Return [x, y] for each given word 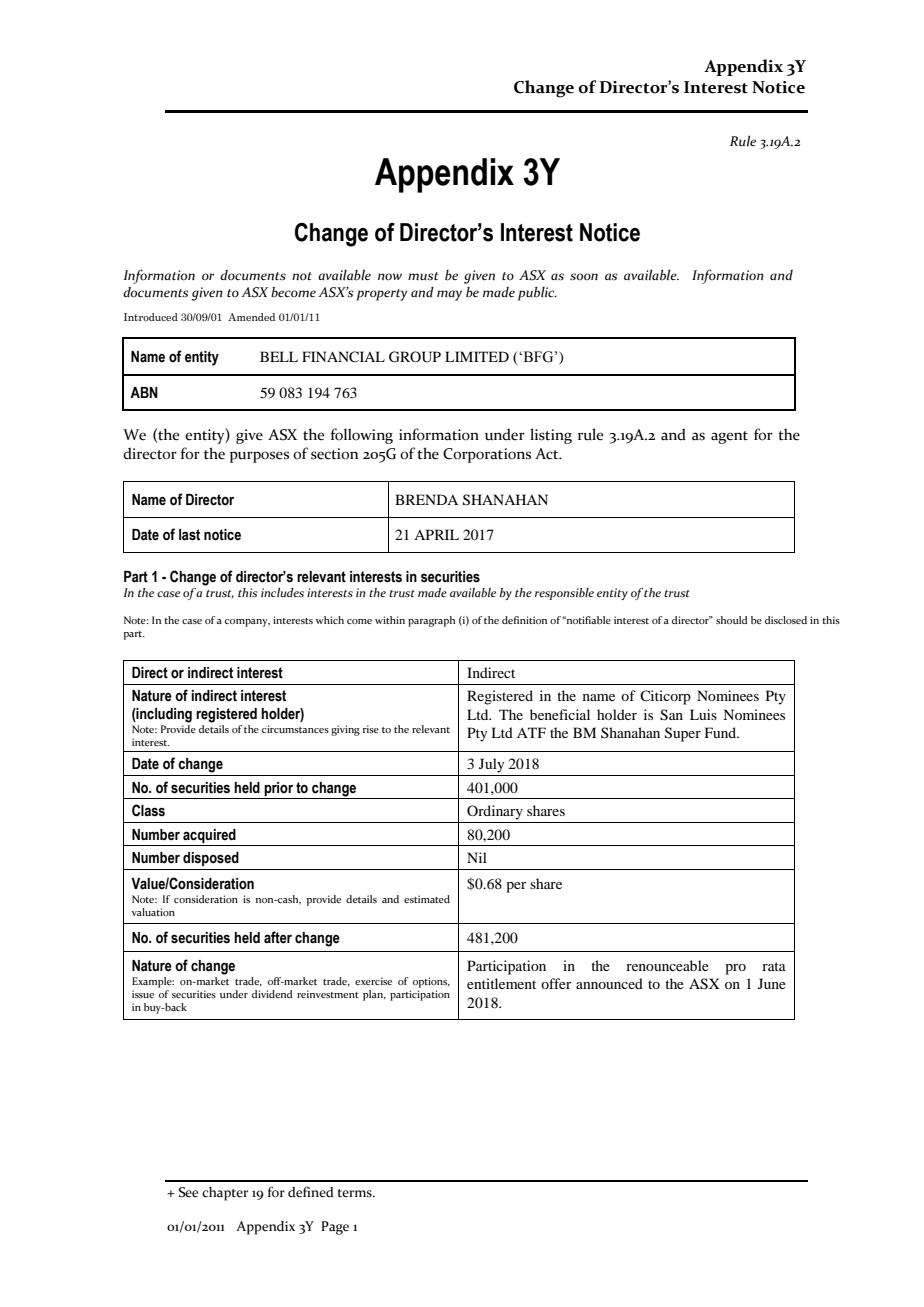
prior [278, 789]
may [449, 295]
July [491, 765]
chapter [225, 1194]
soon [584, 277]
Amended [251, 317]
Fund [721, 732]
